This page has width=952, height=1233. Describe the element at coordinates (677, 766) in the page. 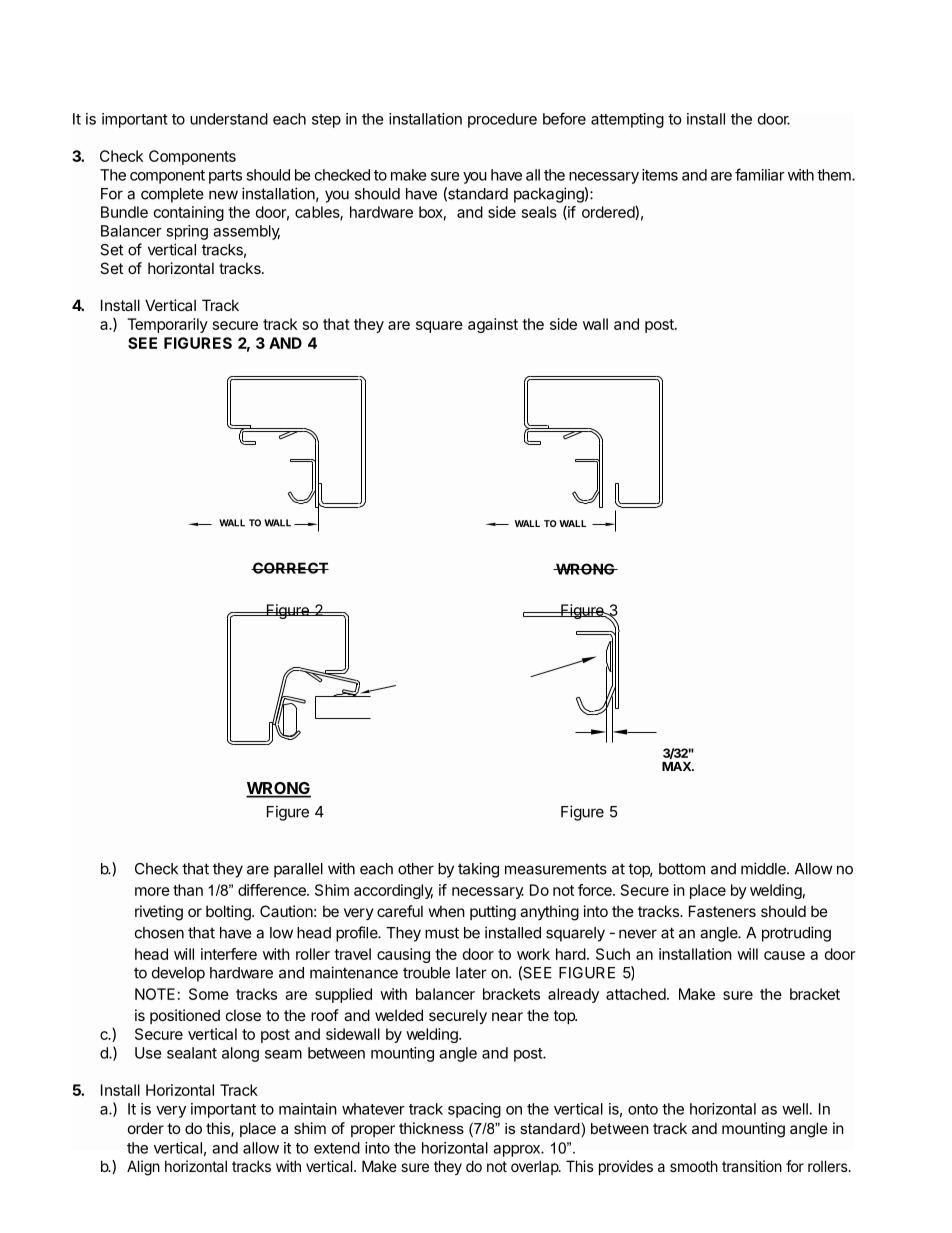

I see `MAX` at that location.
